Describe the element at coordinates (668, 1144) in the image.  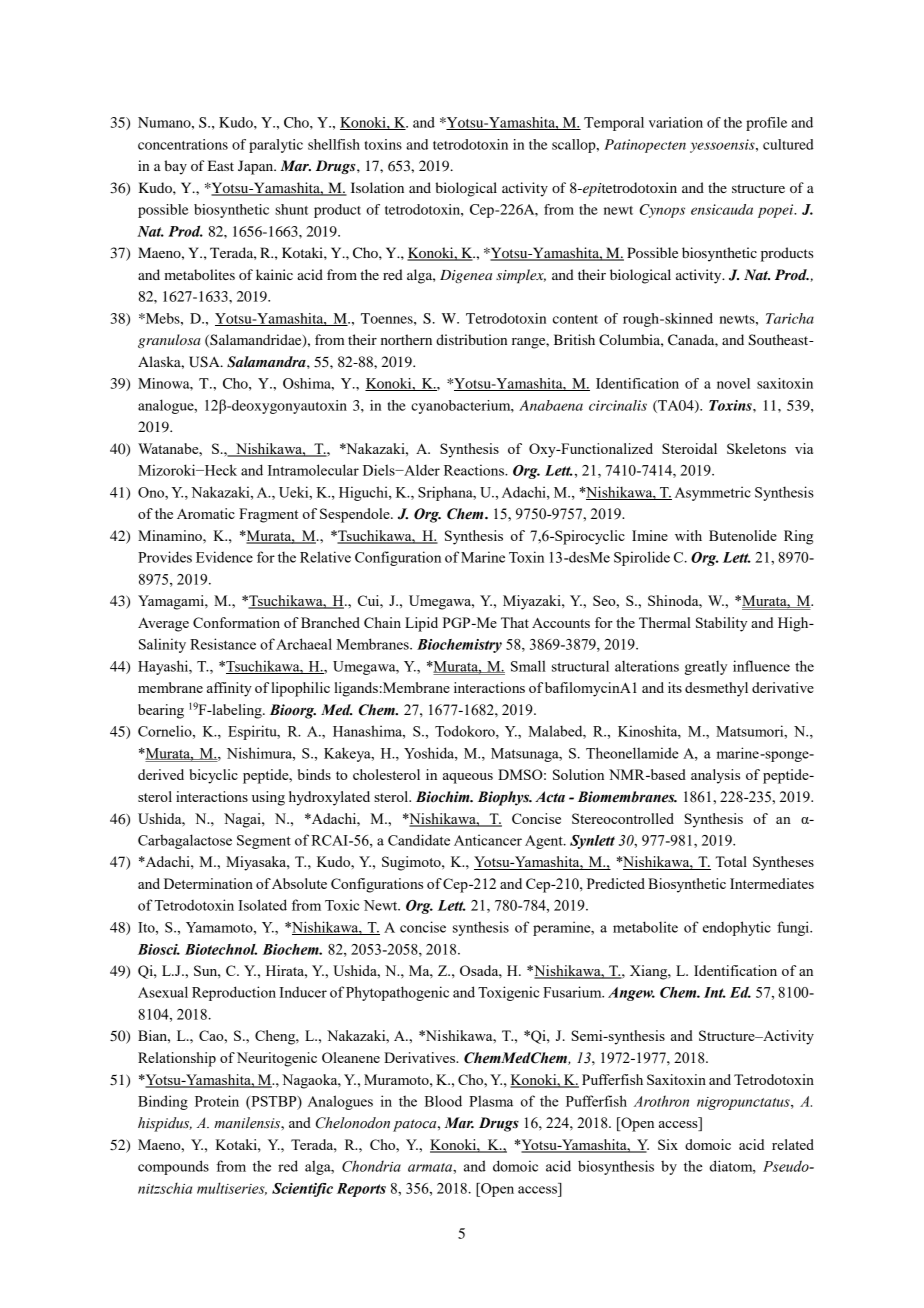
I see `Six` at that location.
